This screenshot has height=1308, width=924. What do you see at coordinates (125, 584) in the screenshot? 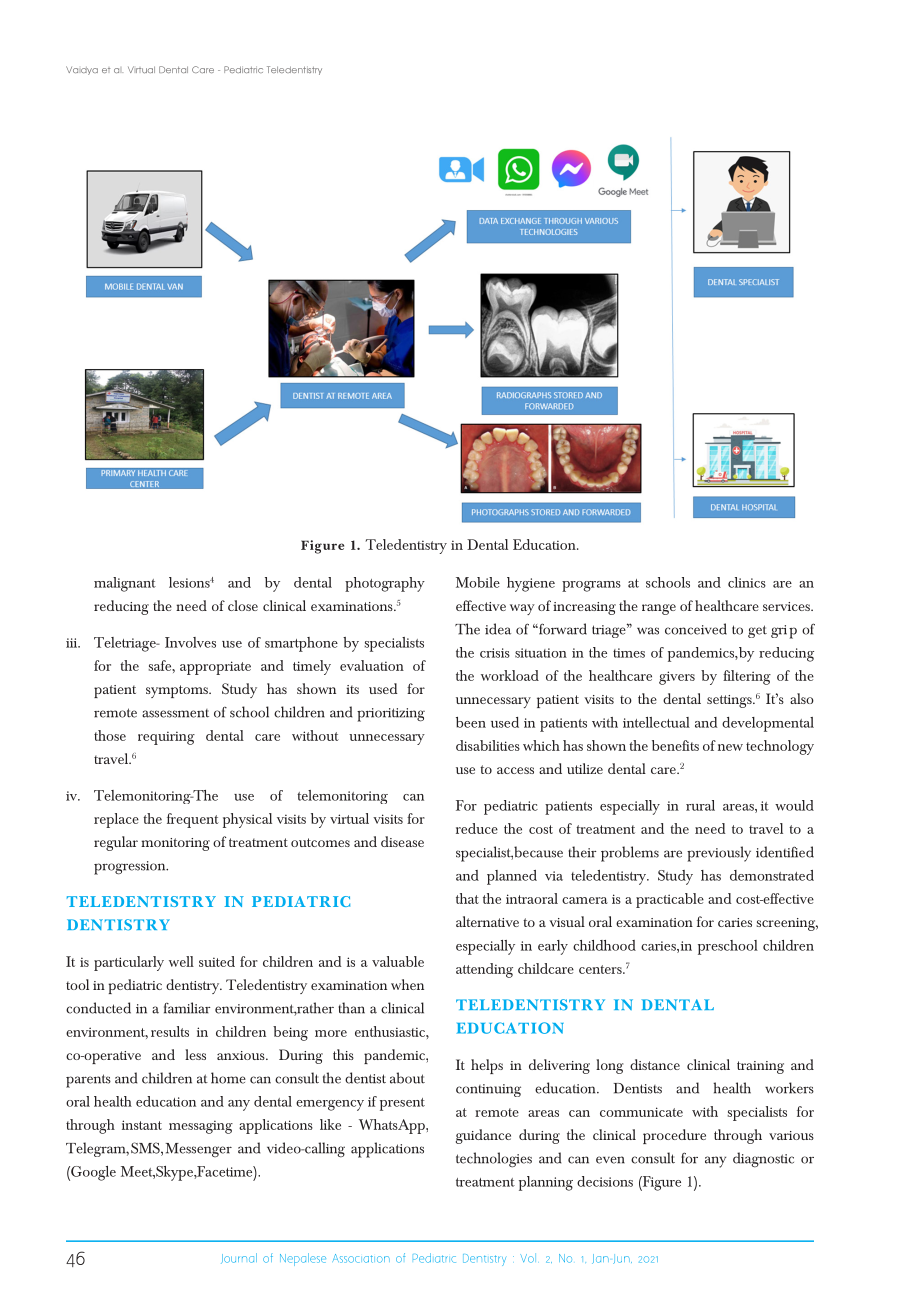
I see `malignant` at bounding box center [125, 584].
